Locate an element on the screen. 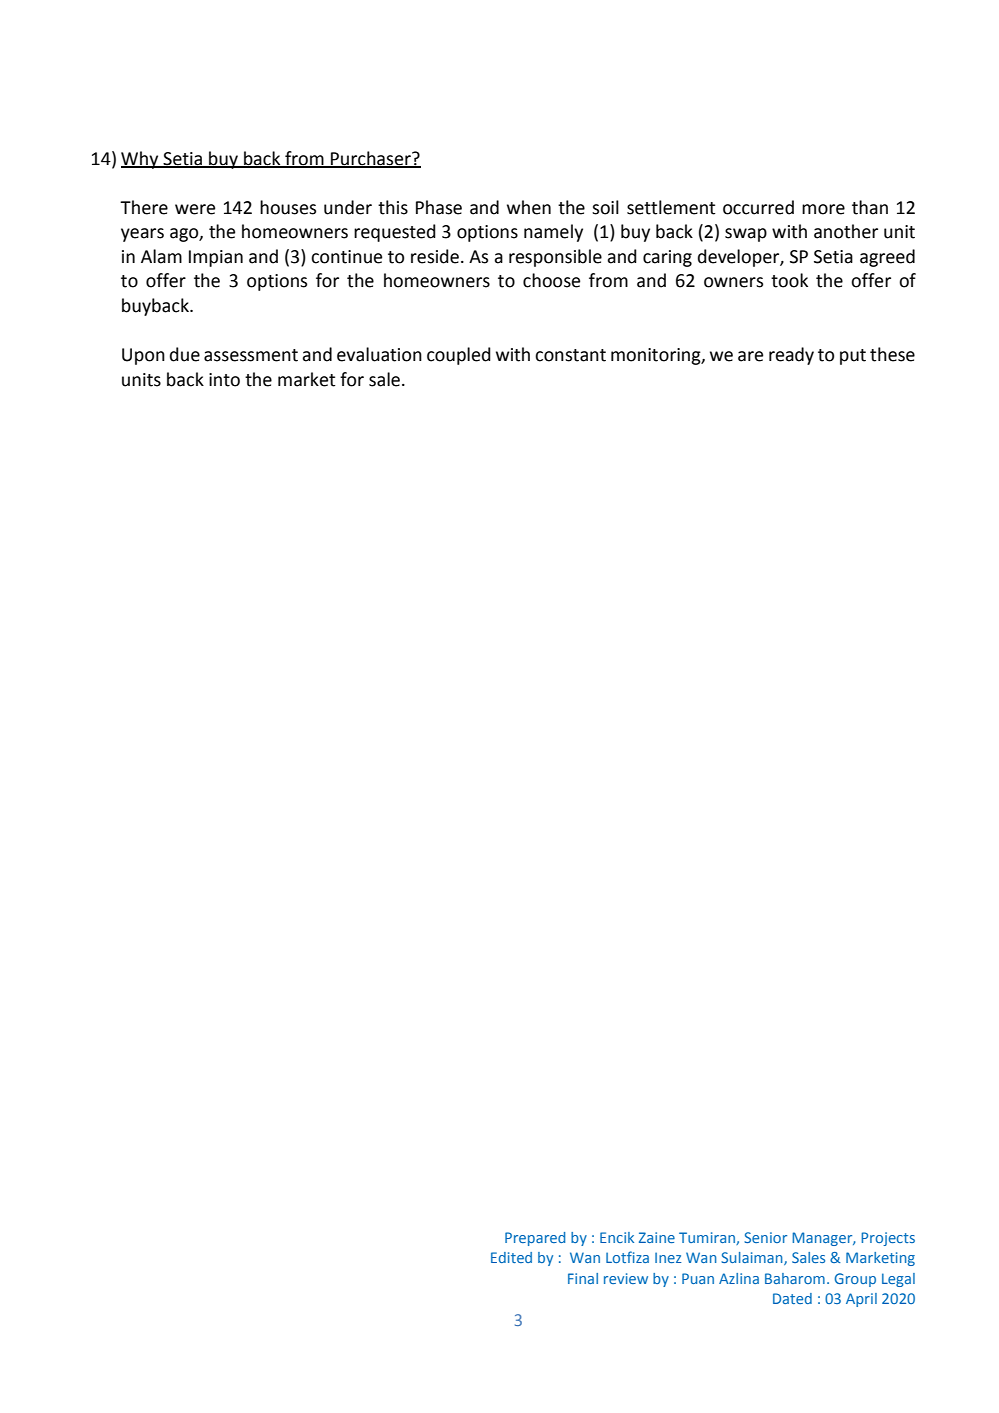 The image size is (999, 1413). constant is located at coordinates (570, 355).
